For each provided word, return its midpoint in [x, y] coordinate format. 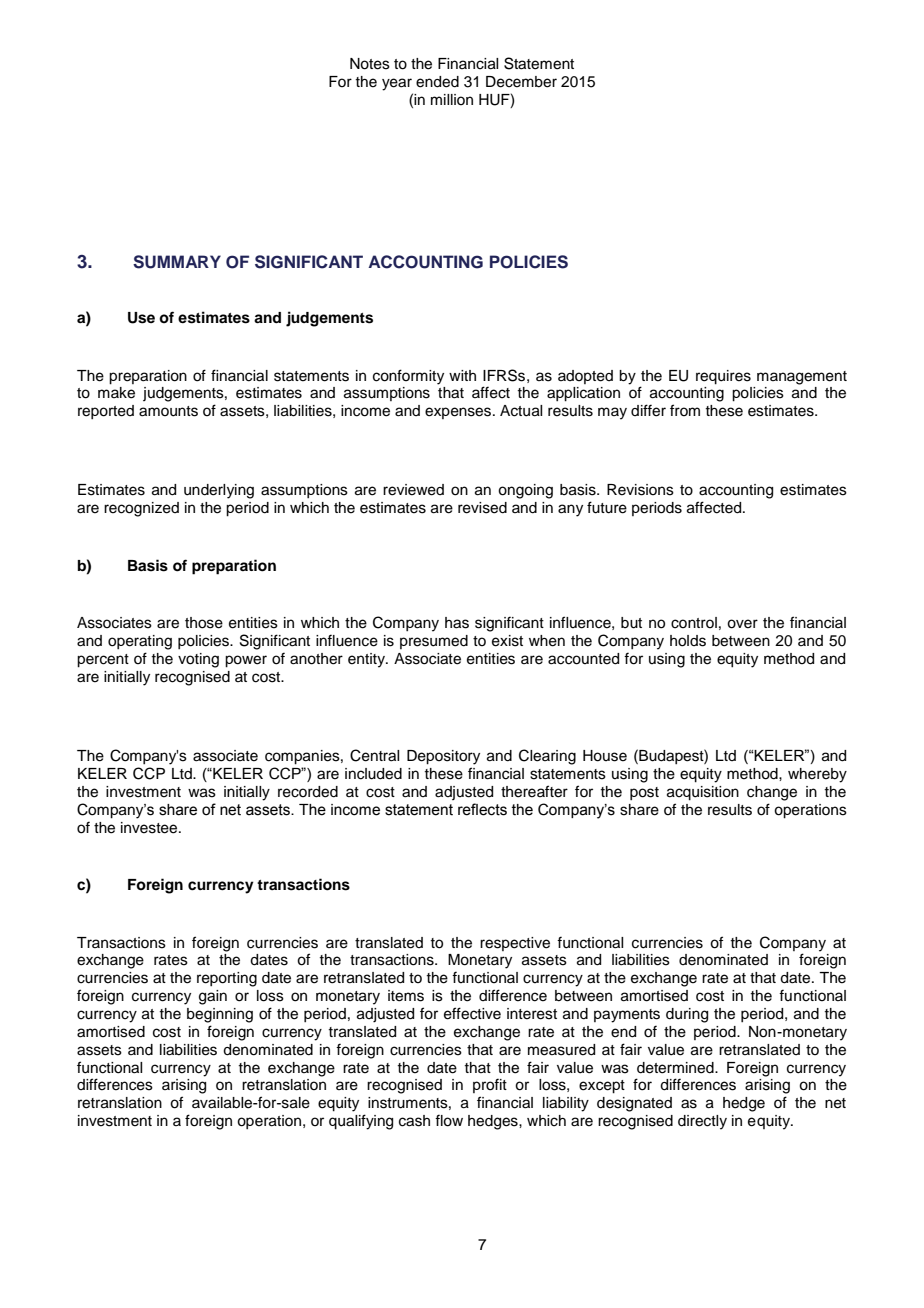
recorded [308, 792]
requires [723, 377]
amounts [168, 411]
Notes [370, 64]
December [521, 82]
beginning [220, 1015]
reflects [482, 809]
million [452, 99]
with [462, 375]
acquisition [703, 793]
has [457, 623]
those [204, 623]
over [742, 624]
